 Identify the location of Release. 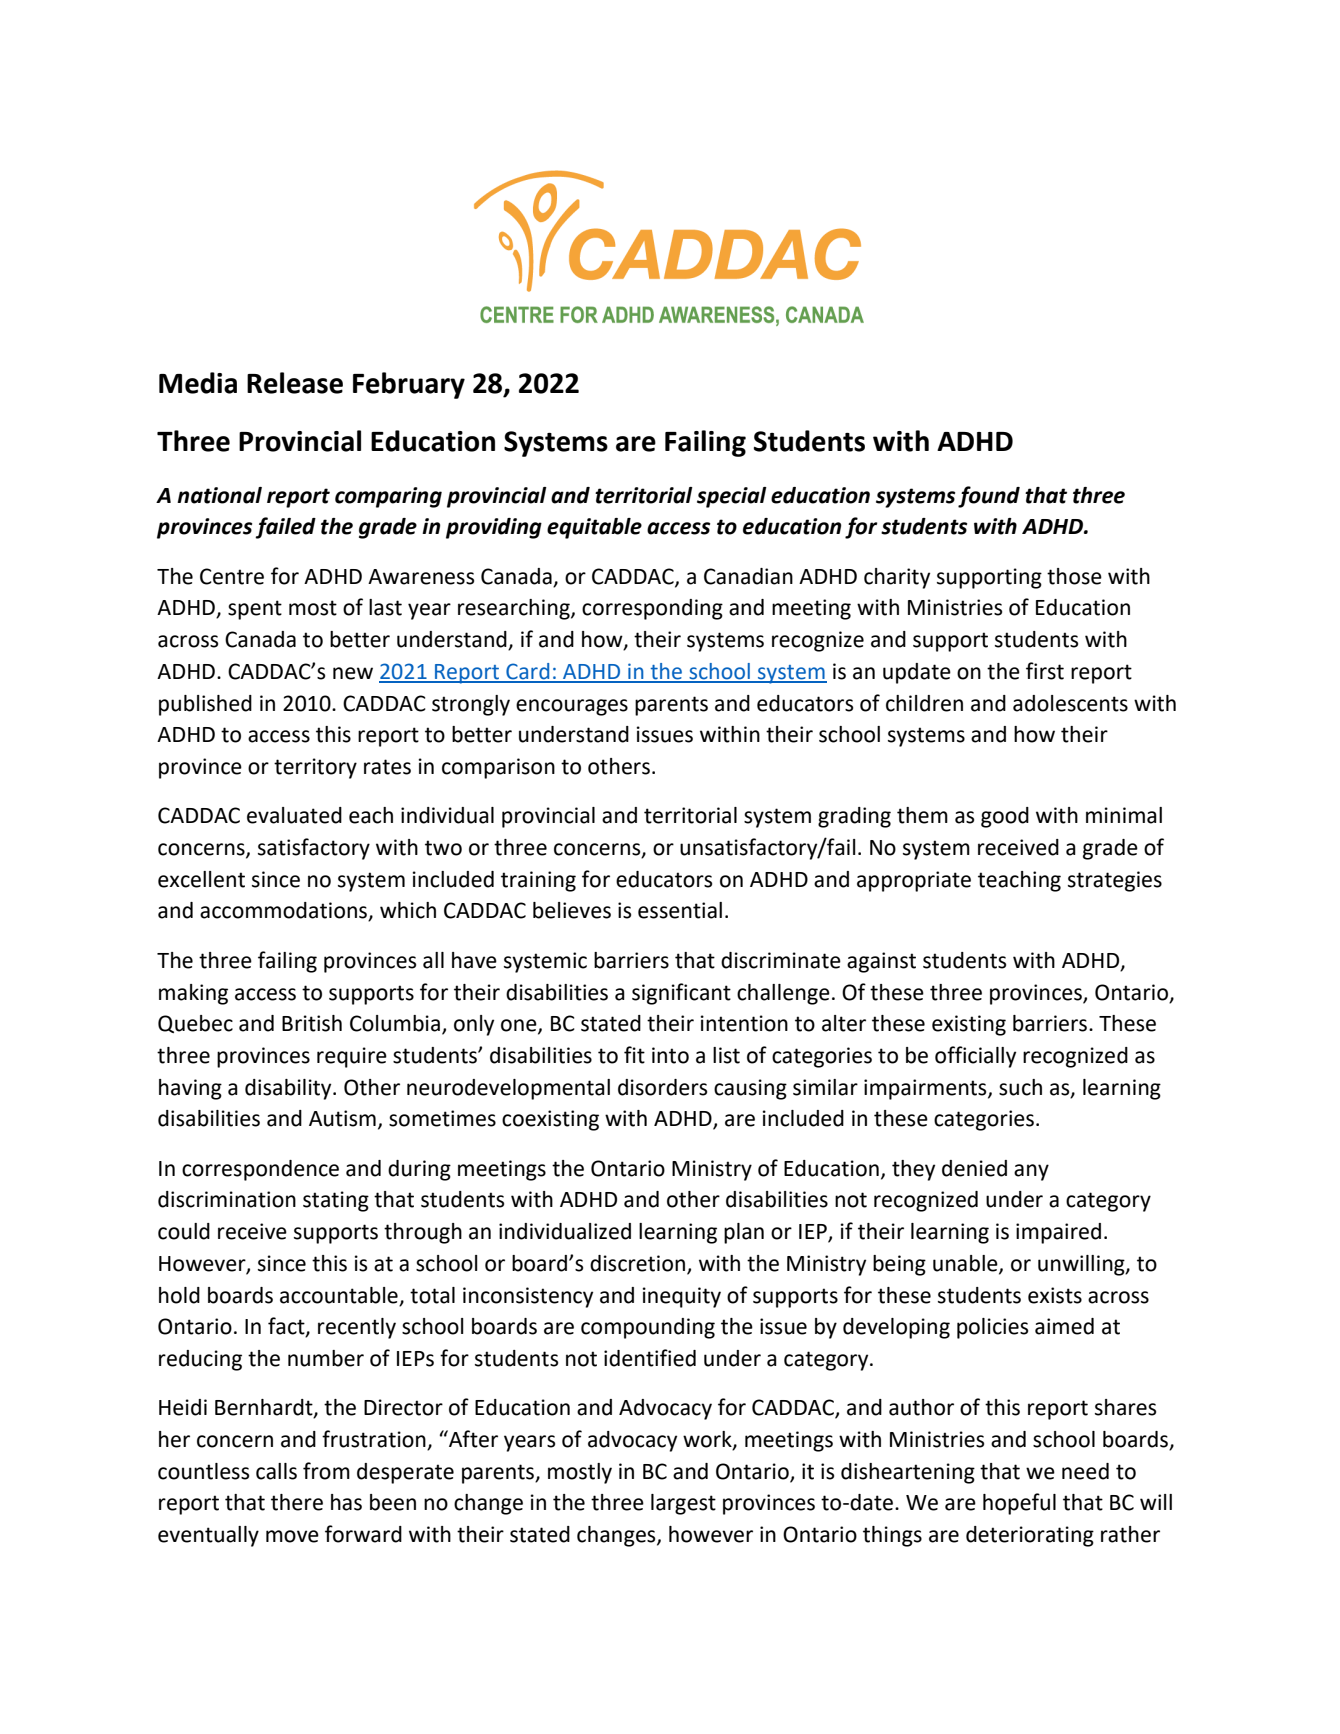
(295, 383).
